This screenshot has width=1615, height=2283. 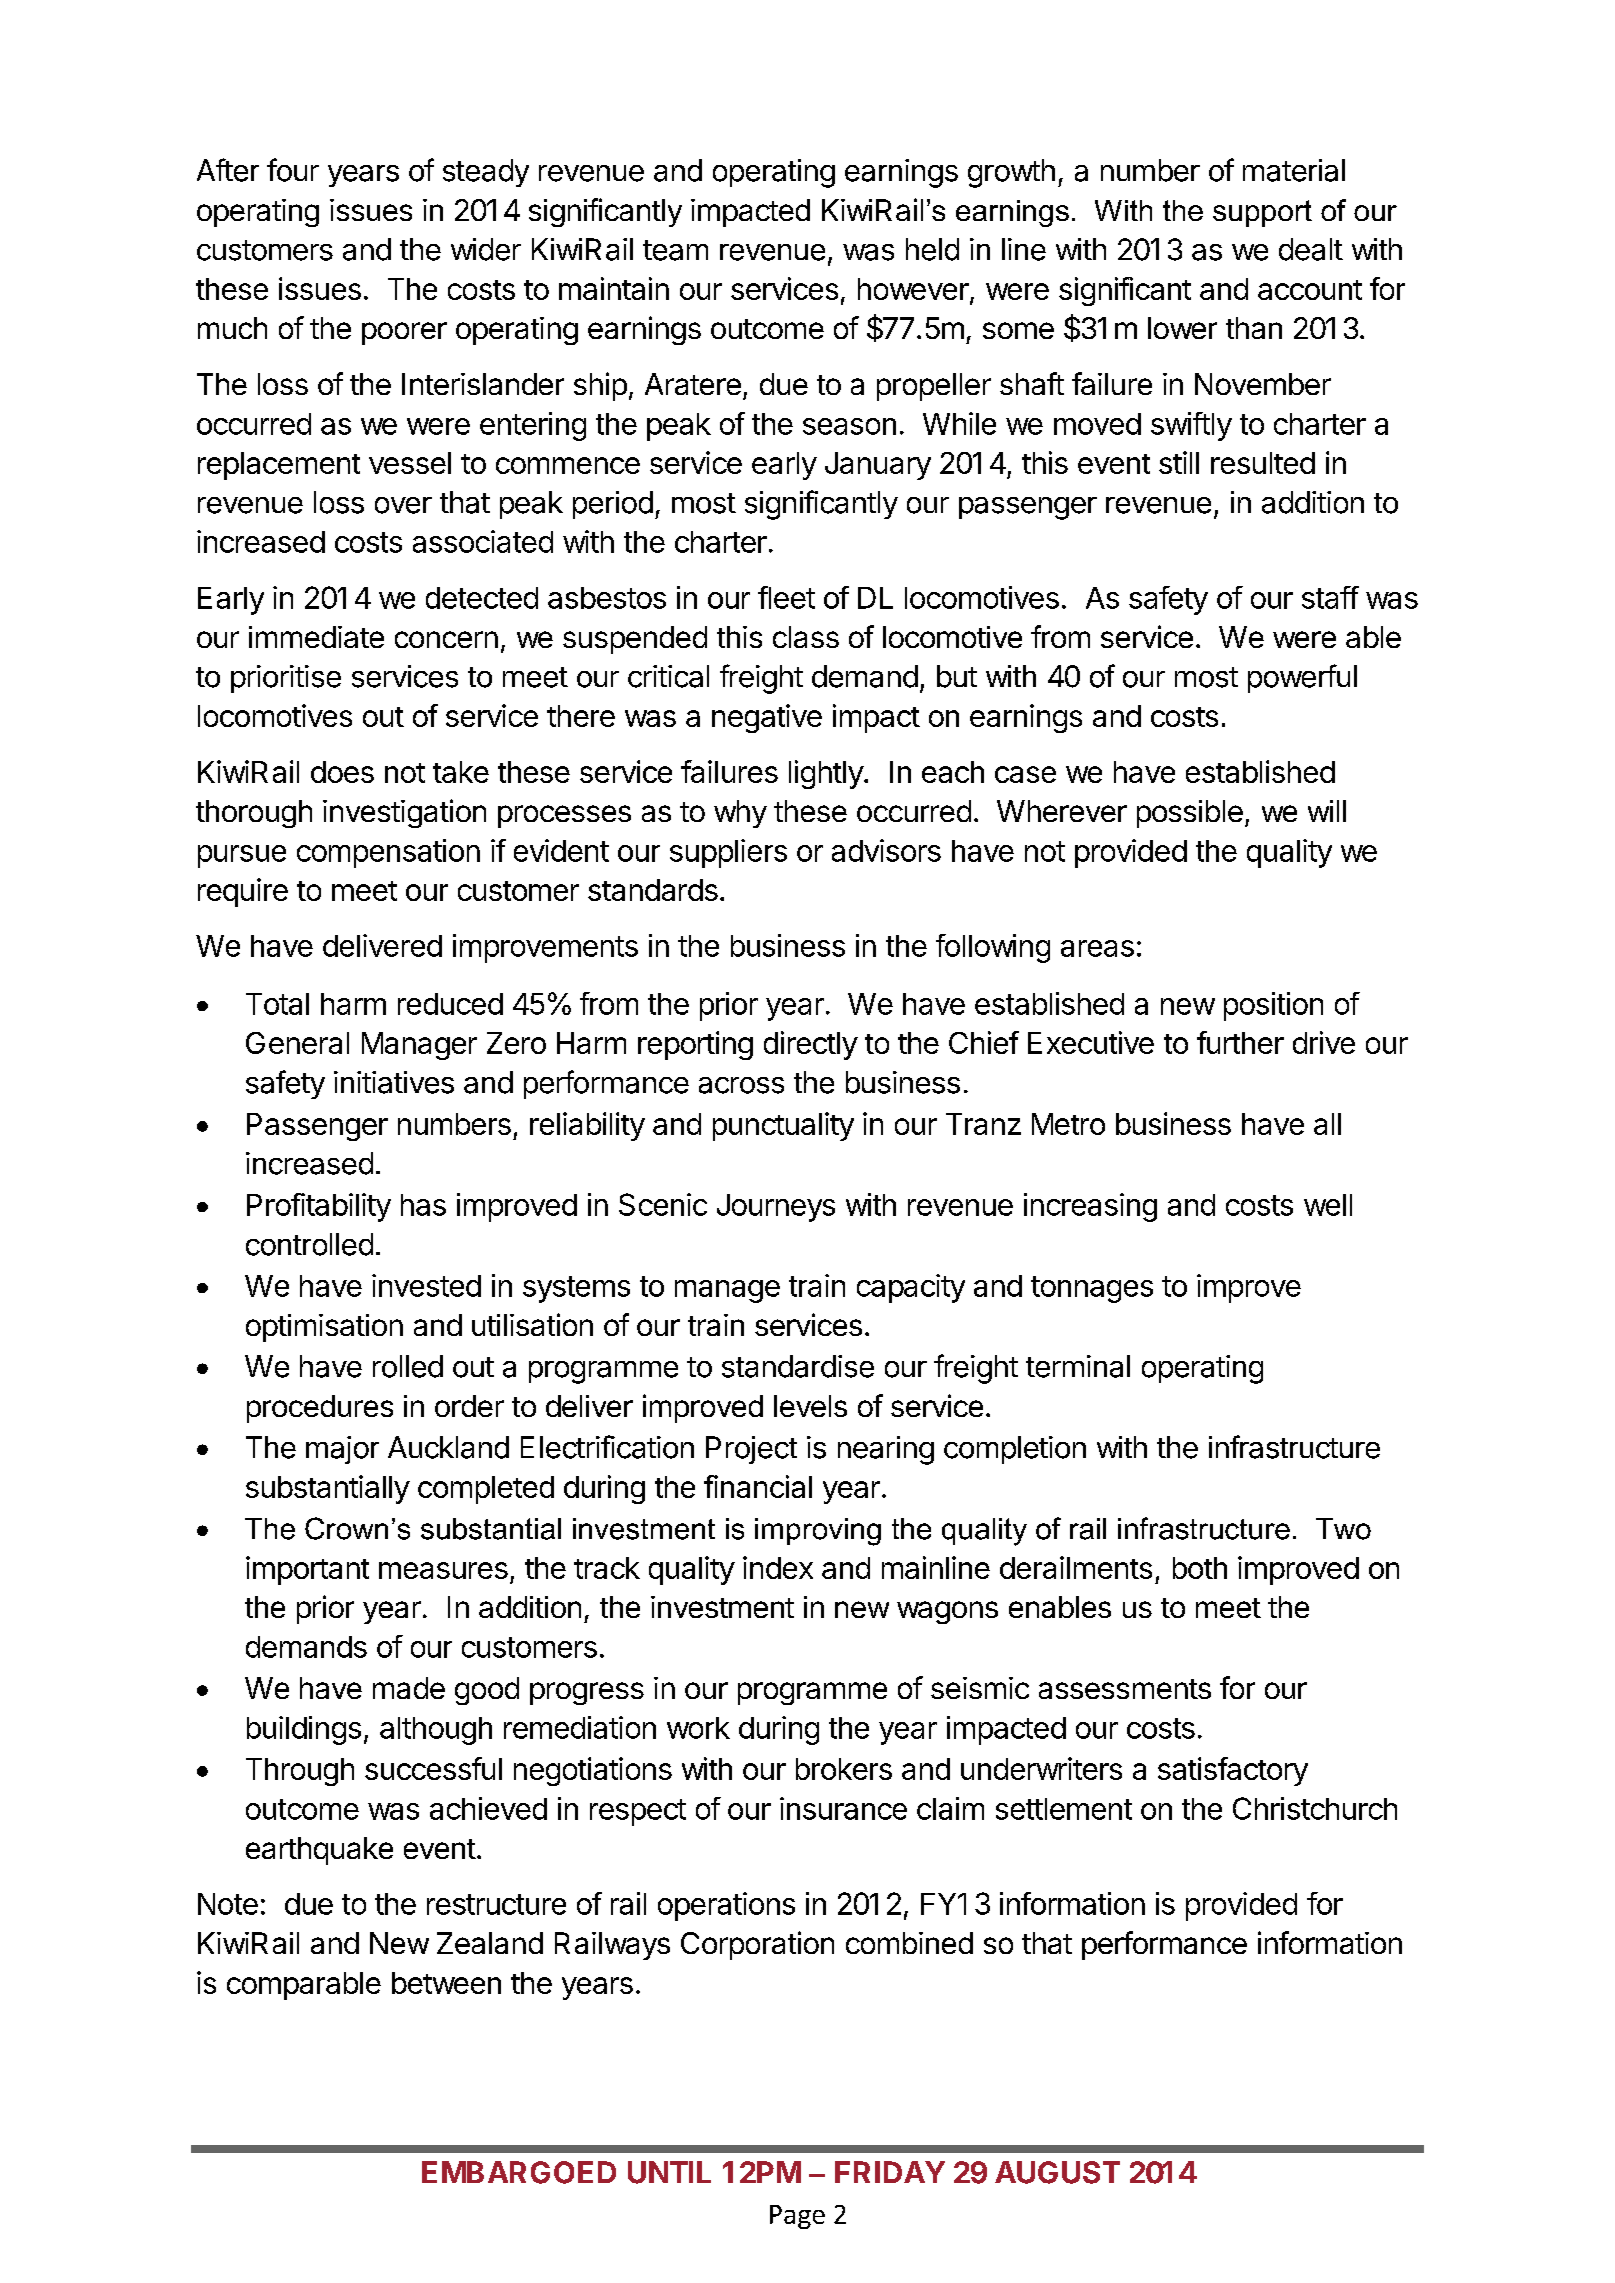 What do you see at coordinates (293, 170) in the screenshot?
I see `four` at bounding box center [293, 170].
